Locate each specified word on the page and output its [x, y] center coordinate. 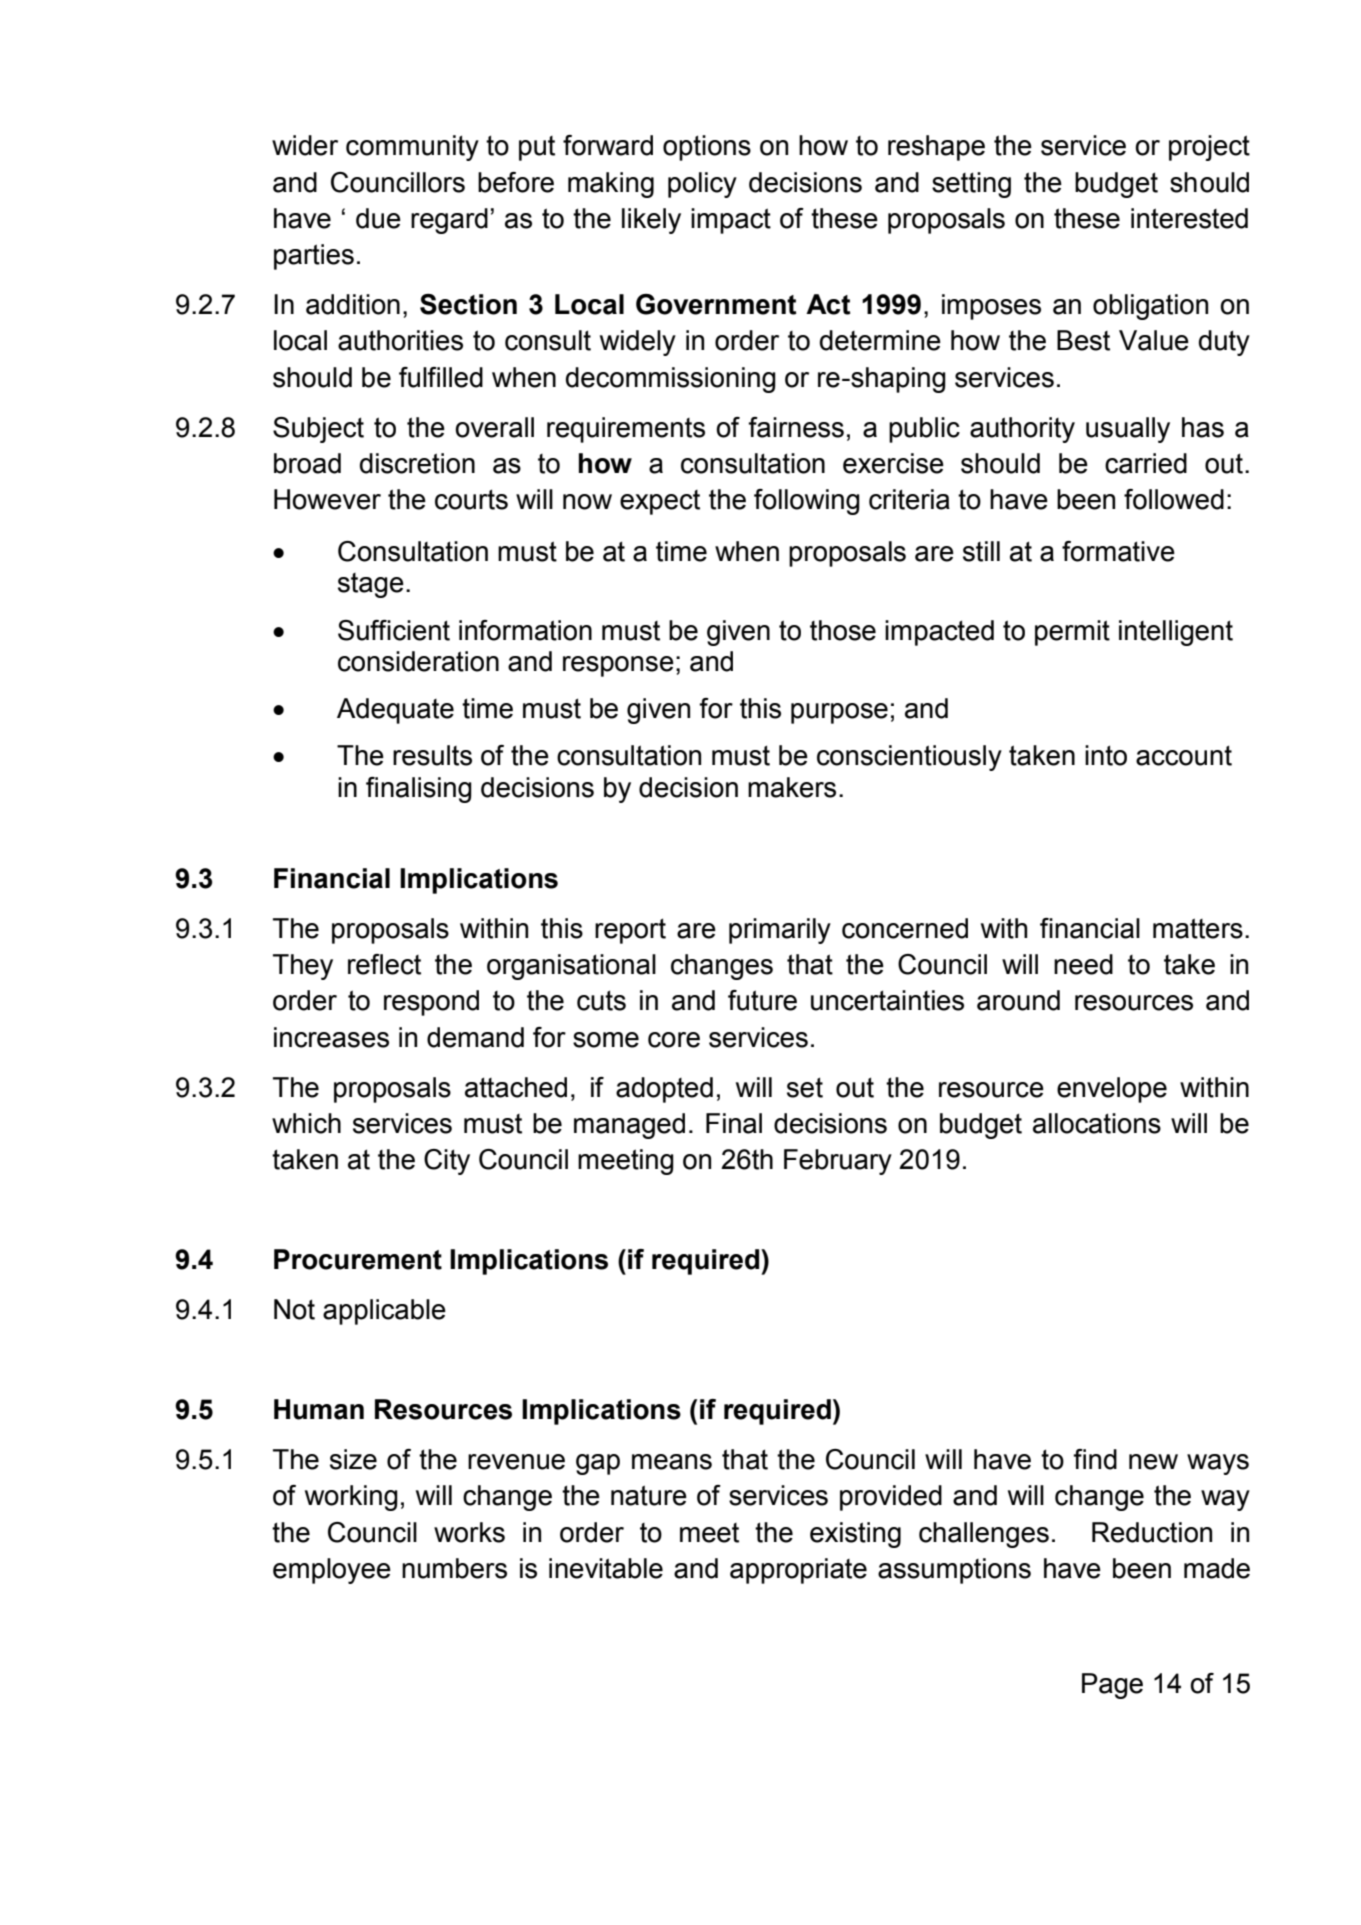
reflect [384, 964]
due [378, 218]
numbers [454, 1568]
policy [702, 185]
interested [1189, 218]
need [1083, 964]
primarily [780, 931]
